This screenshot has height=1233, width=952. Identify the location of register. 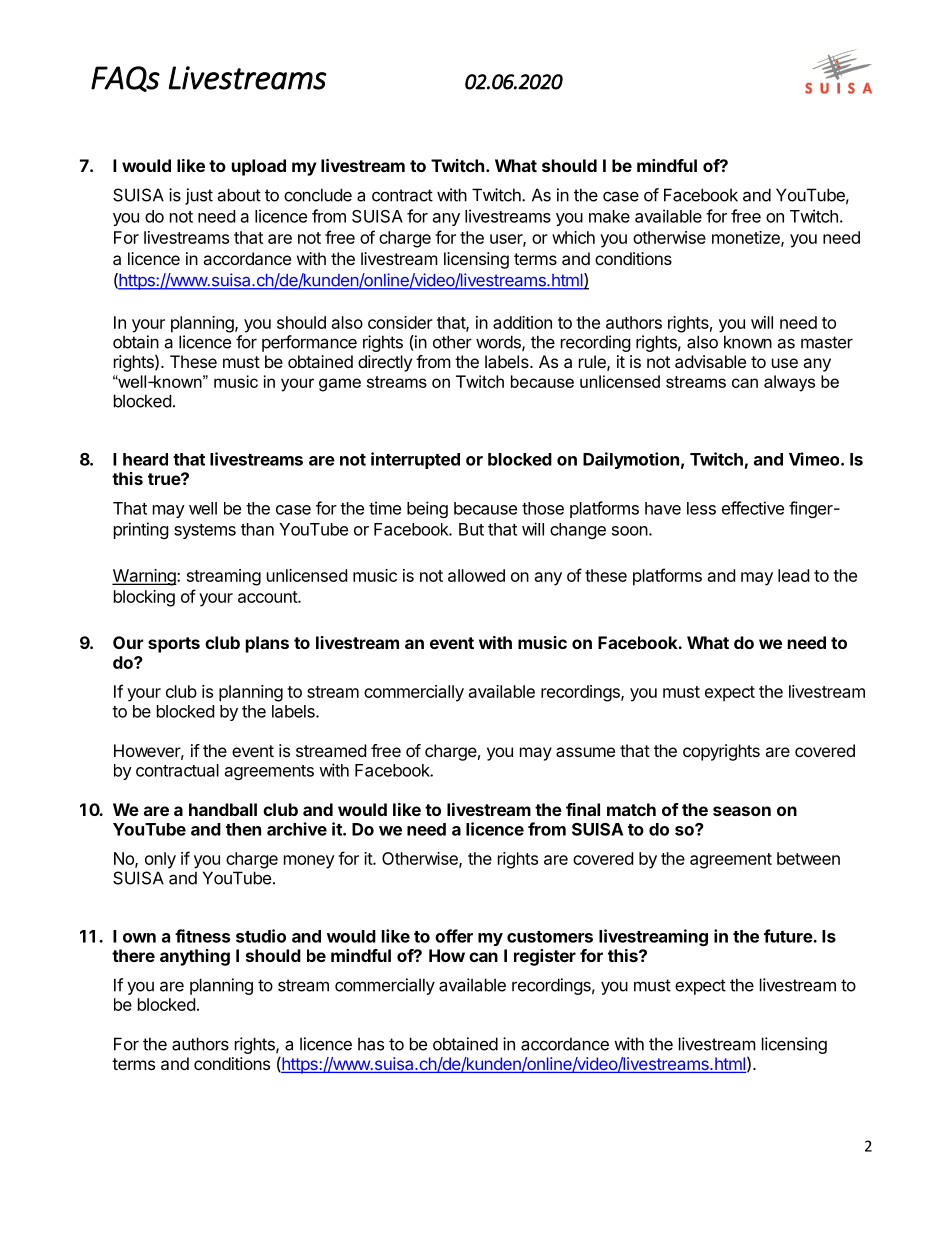
(545, 957).
